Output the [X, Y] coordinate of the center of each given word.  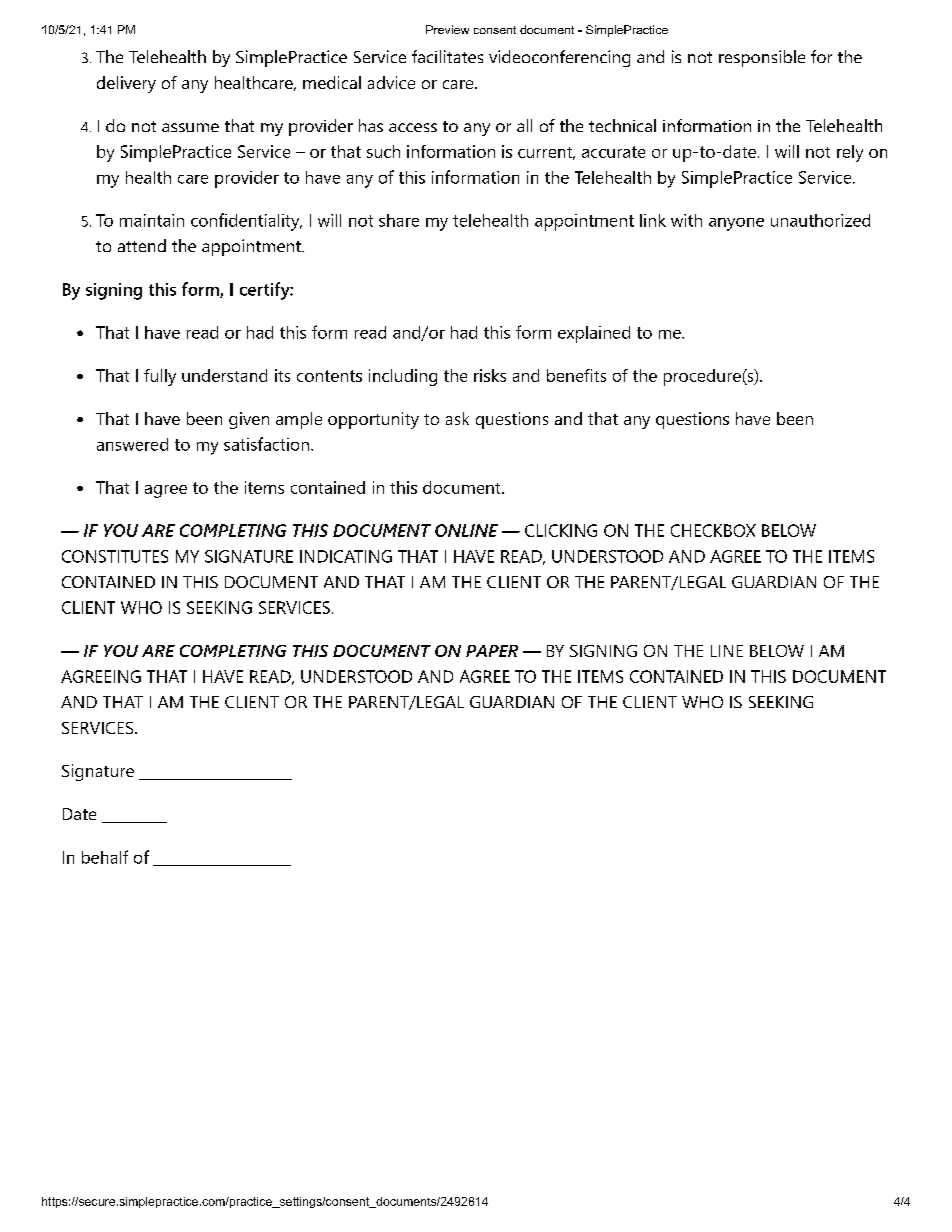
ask [457, 418]
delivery [126, 84]
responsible [762, 58]
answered [132, 444]
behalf [105, 857]
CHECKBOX [713, 530]
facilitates [447, 56]
